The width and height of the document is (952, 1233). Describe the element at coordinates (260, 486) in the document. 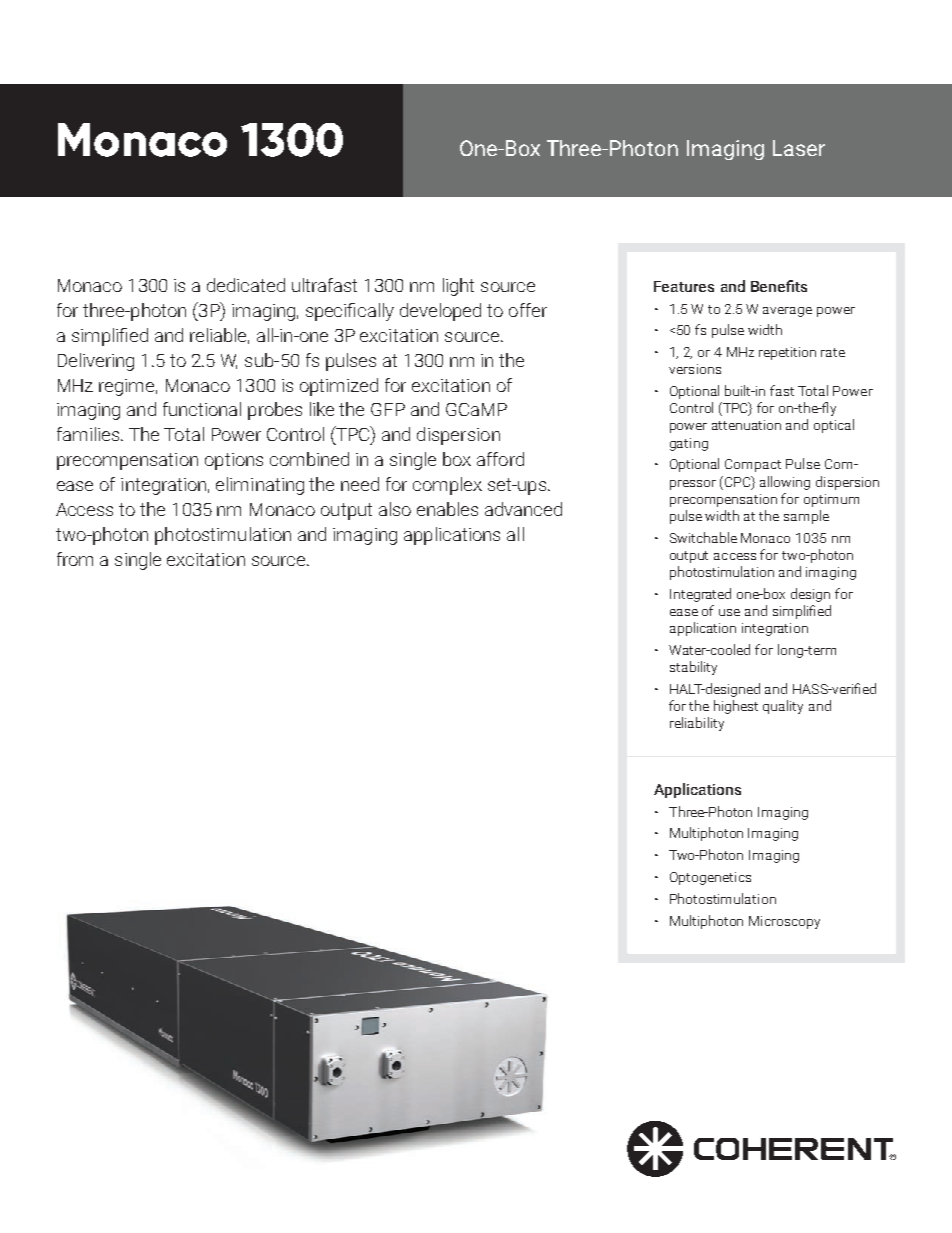

I see `eliminating` at that location.
